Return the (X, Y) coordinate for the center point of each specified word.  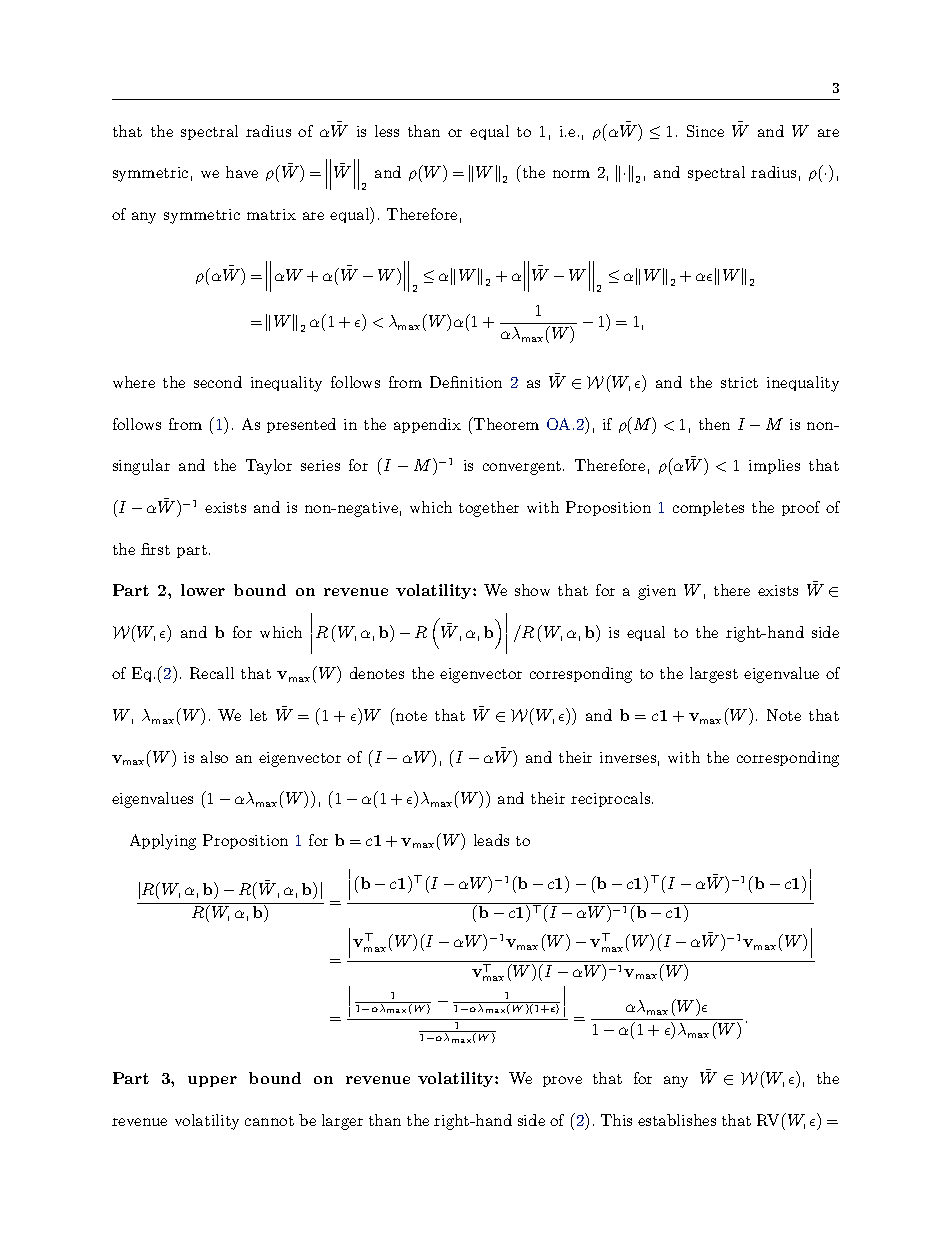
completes (708, 508)
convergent (522, 468)
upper (212, 1081)
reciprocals (612, 799)
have (242, 172)
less (387, 131)
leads (491, 840)
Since (705, 131)
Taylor (269, 467)
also (214, 757)
